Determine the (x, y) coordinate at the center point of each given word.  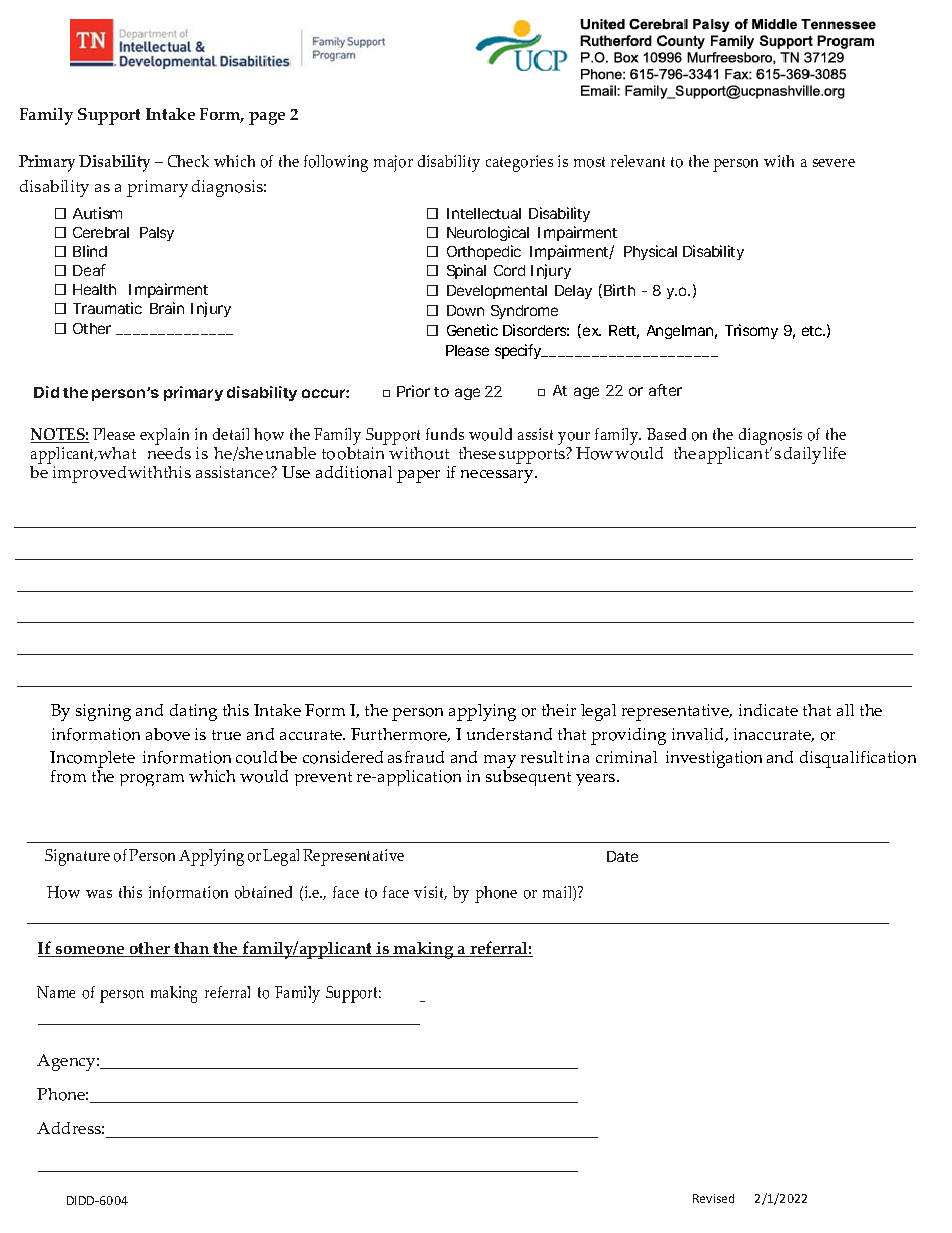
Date (622, 856)
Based (666, 434)
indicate (768, 710)
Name (56, 992)
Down (465, 310)
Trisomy (751, 331)
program (152, 780)
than (192, 949)
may (500, 763)
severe (834, 163)
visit (430, 893)
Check (188, 161)
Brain (167, 308)
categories (519, 163)
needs (169, 451)
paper (418, 476)
